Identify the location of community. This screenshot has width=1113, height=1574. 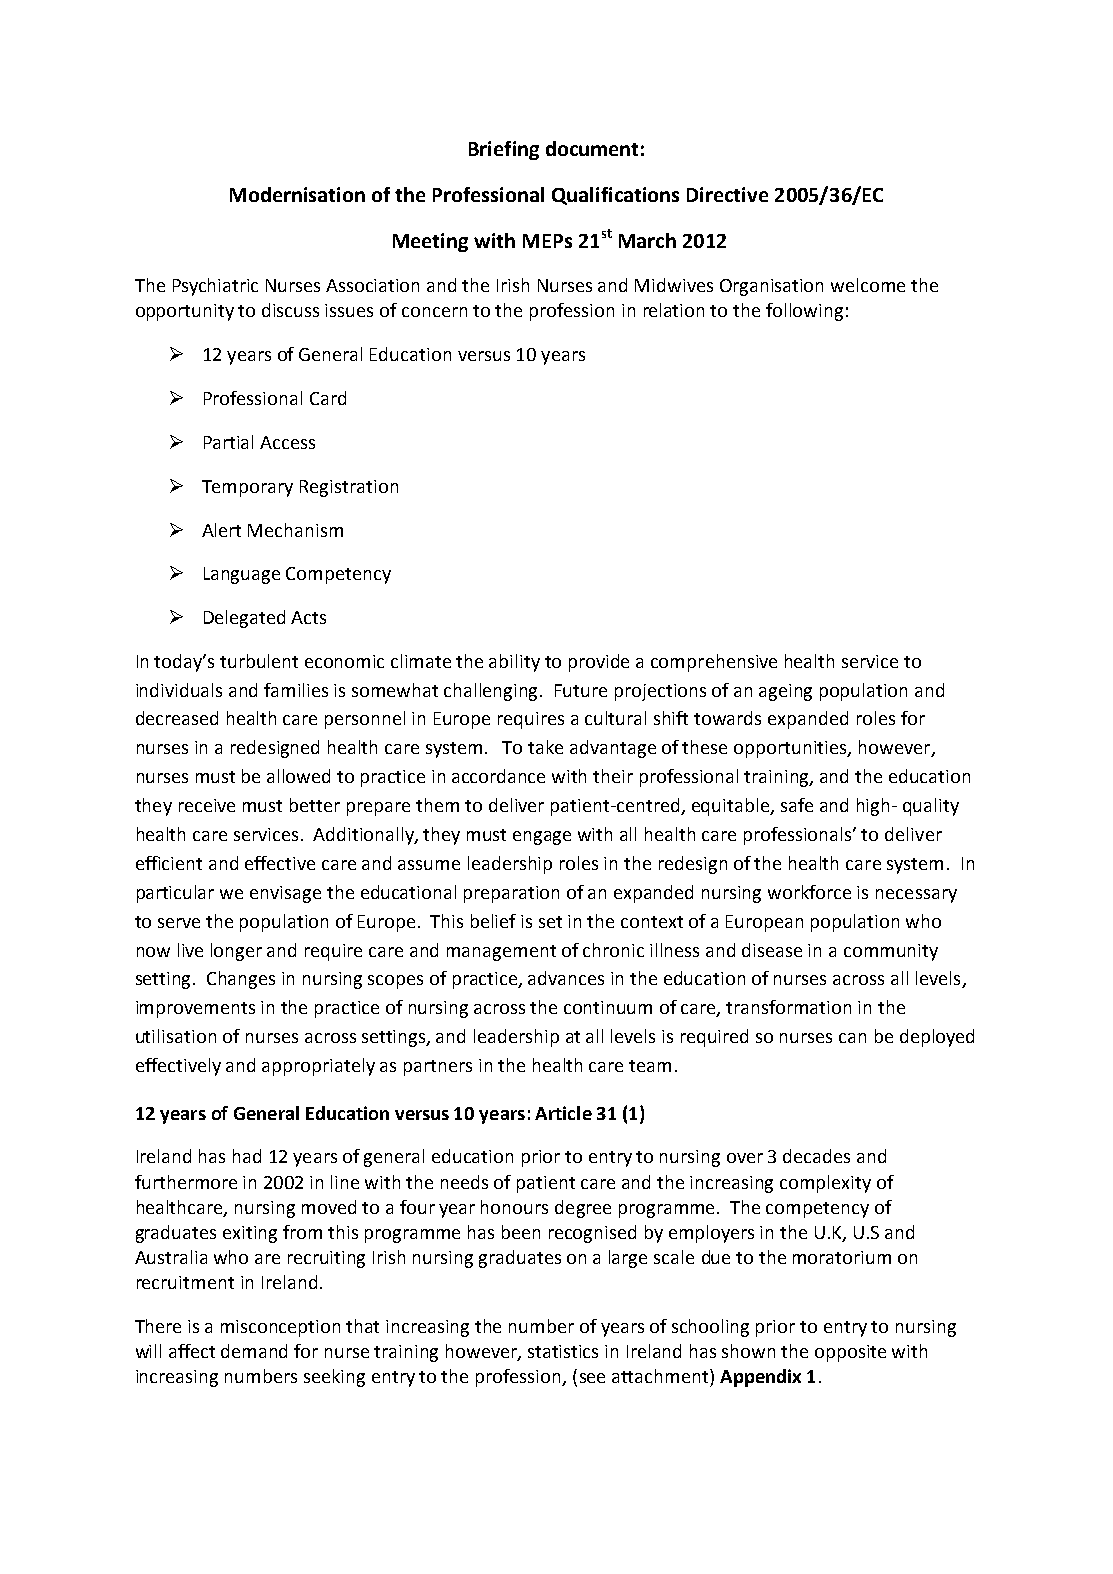
(891, 952).
